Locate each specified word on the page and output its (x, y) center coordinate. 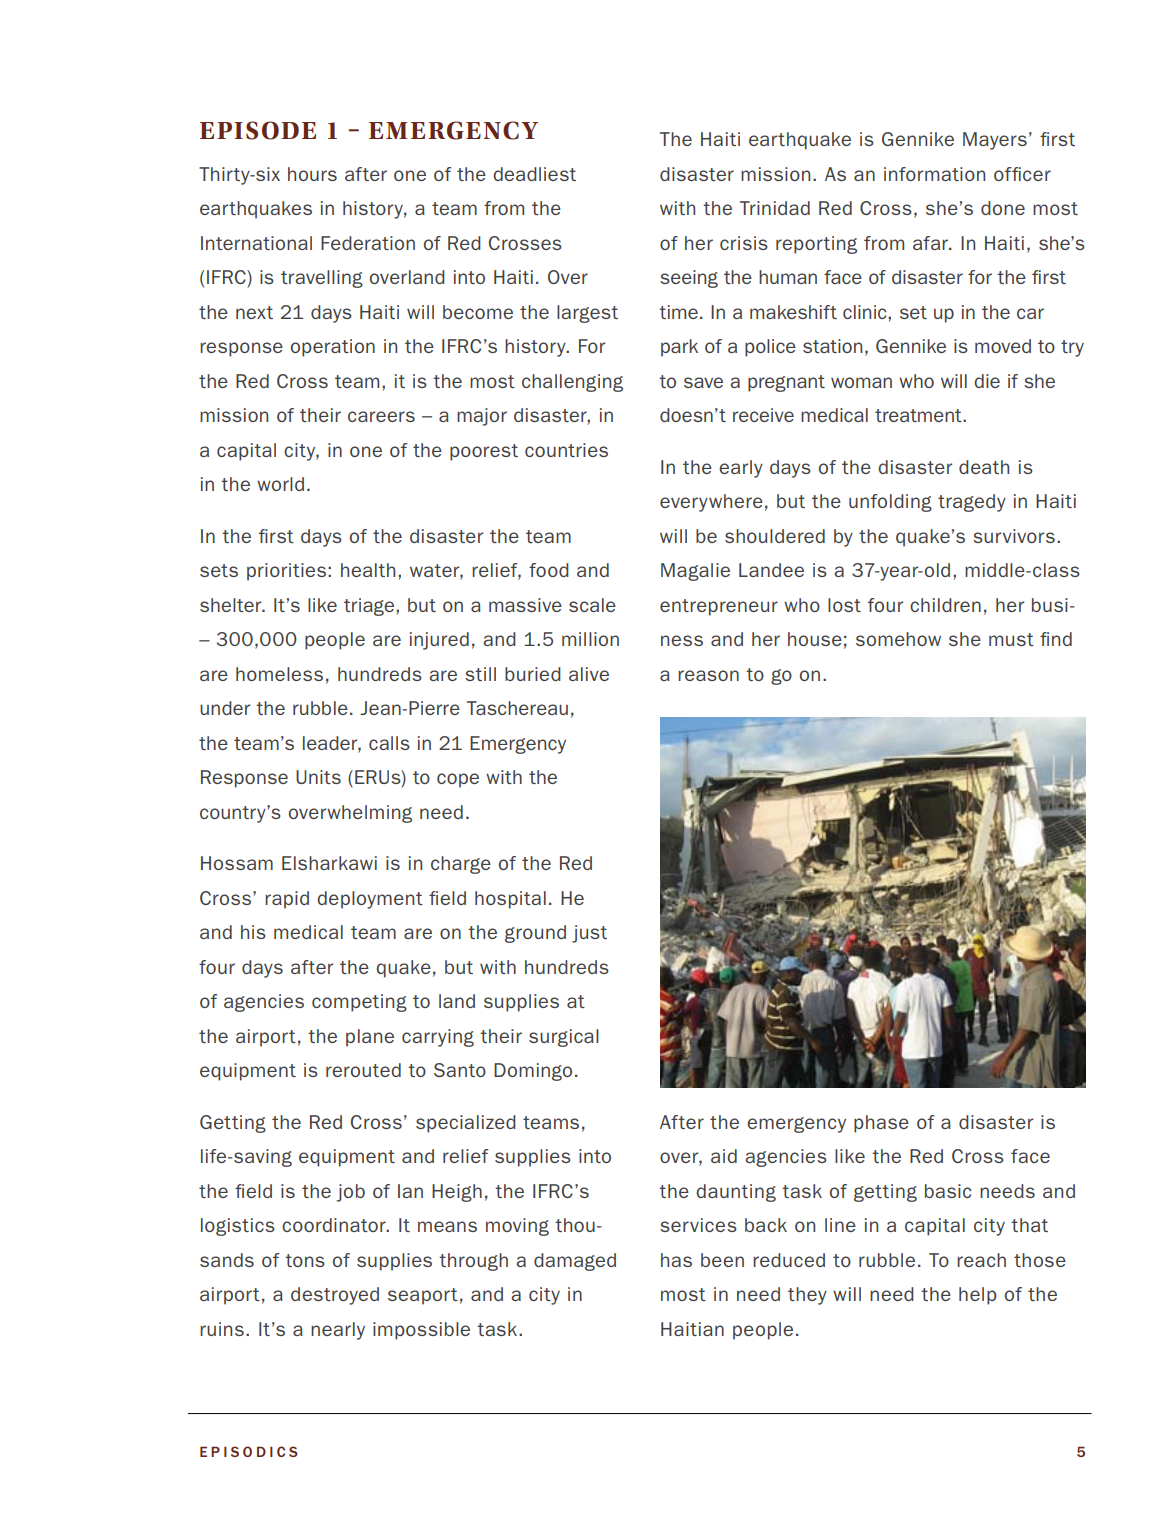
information (934, 174)
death (984, 467)
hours (312, 174)
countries (566, 450)
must (1011, 639)
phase (881, 1124)
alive (589, 674)
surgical (564, 1038)
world (280, 484)
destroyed (335, 1296)
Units (318, 777)
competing (359, 1003)
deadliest (534, 174)
